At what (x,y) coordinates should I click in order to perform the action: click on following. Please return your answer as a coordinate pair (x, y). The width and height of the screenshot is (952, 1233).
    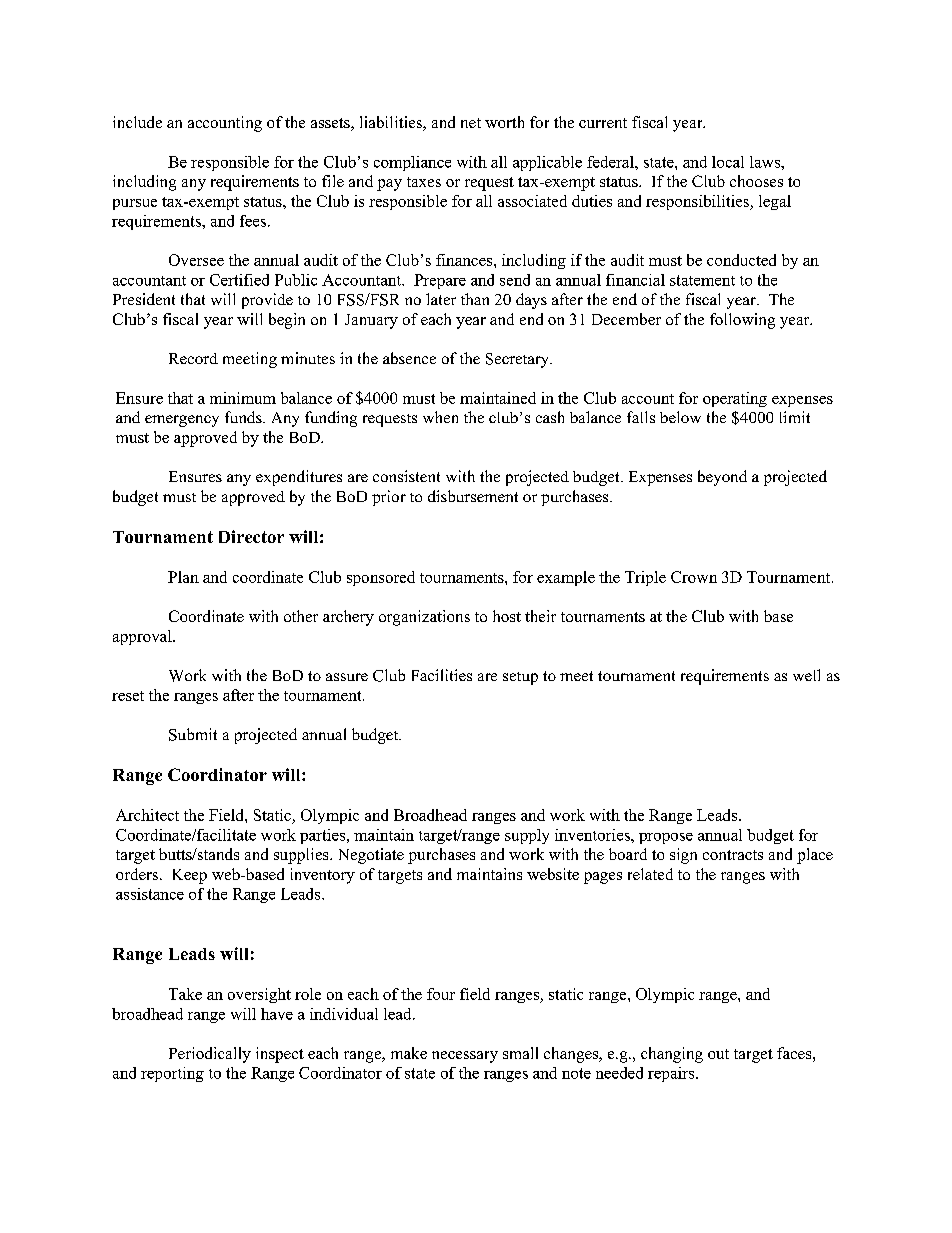
    Looking at the image, I should click on (742, 321).
